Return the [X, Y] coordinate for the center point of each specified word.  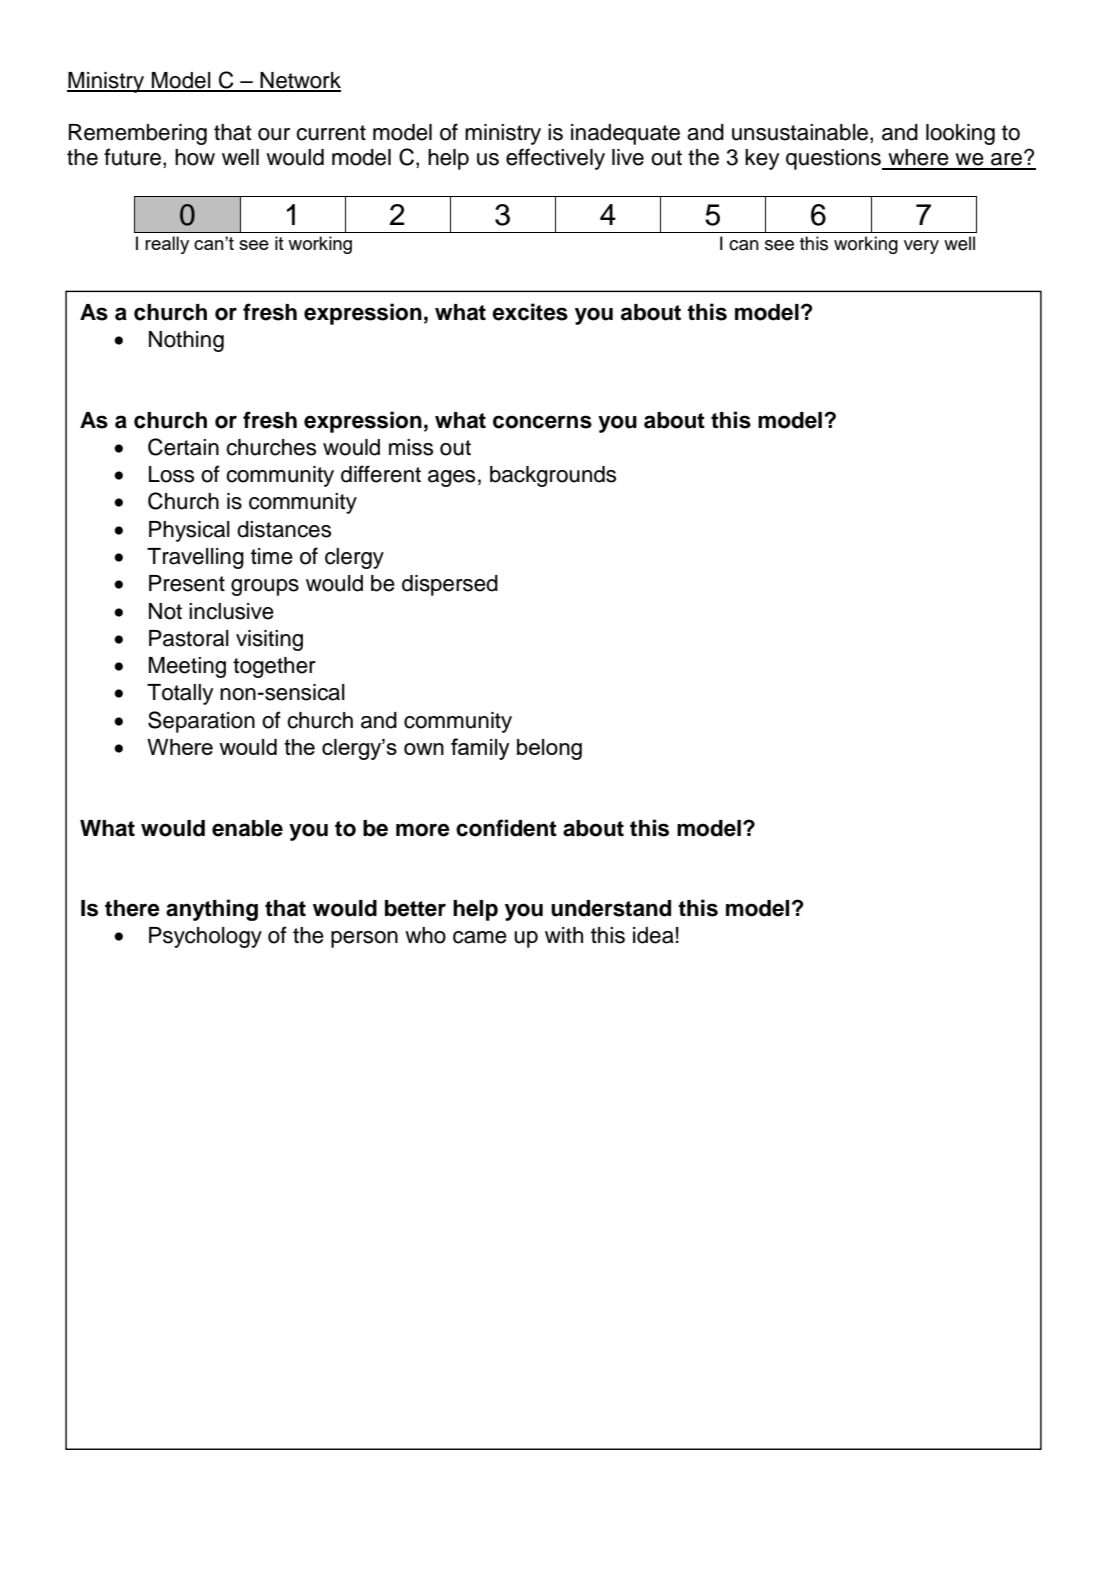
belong [549, 749]
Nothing [186, 341]
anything [212, 910]
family [480, 749]
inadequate [625, 134]
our [274, 134]
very [921, 247]
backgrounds [553, 476]
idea [653, 935]
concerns [542, 422]
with [564, 935]
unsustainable [801, 132]
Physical [189, 531]
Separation [201, 722]
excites [530, 312]
